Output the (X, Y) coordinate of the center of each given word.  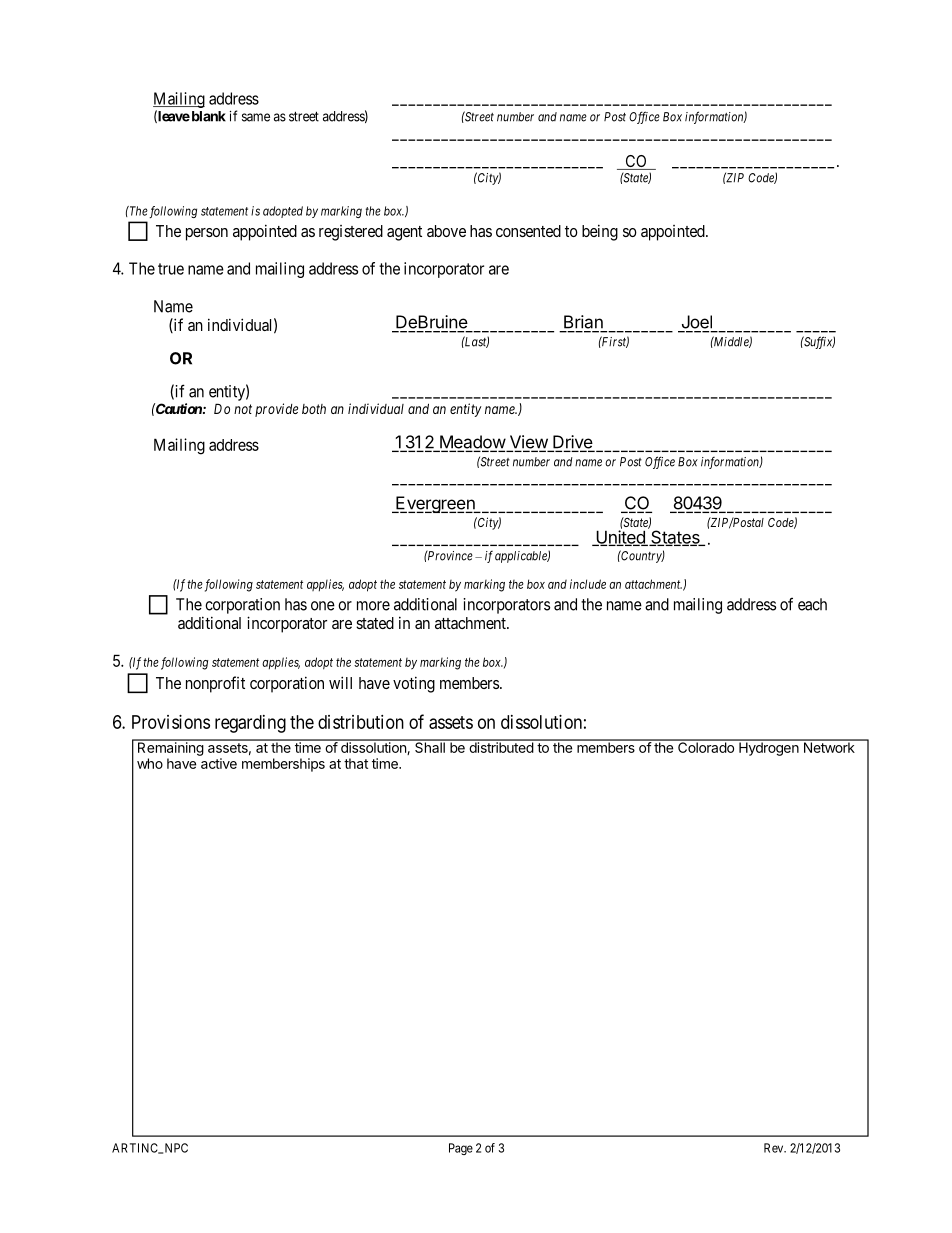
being (600, 232)
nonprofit (215, 684)
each (812, 604)
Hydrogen (768, 748)
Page (461, 1149)
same (256, 117)
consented (528, 231)
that (356, 763)
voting (414, 684)
